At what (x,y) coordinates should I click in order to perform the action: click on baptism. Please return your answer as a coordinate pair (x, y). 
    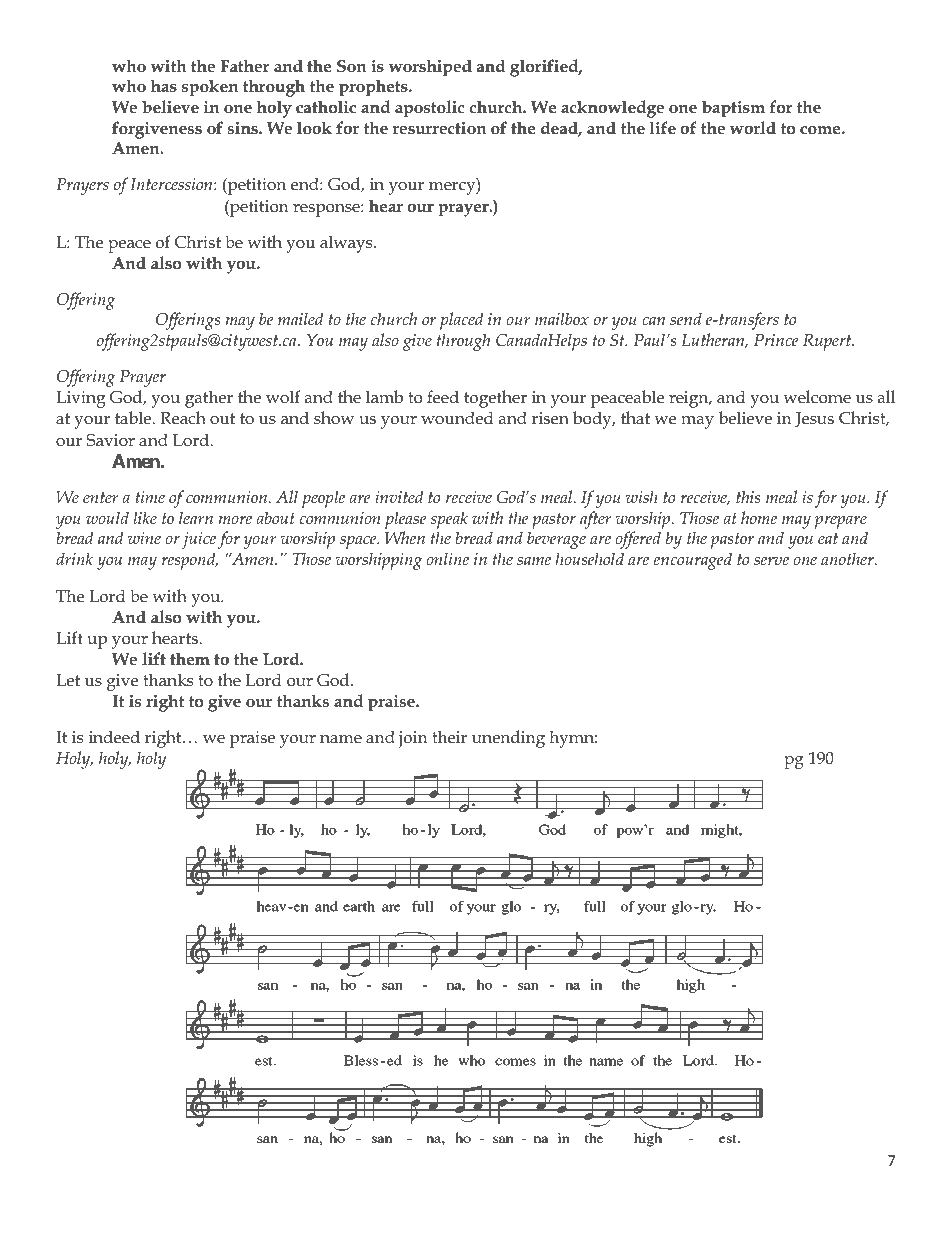
    Looking at the image, I should click on (733, 109).
